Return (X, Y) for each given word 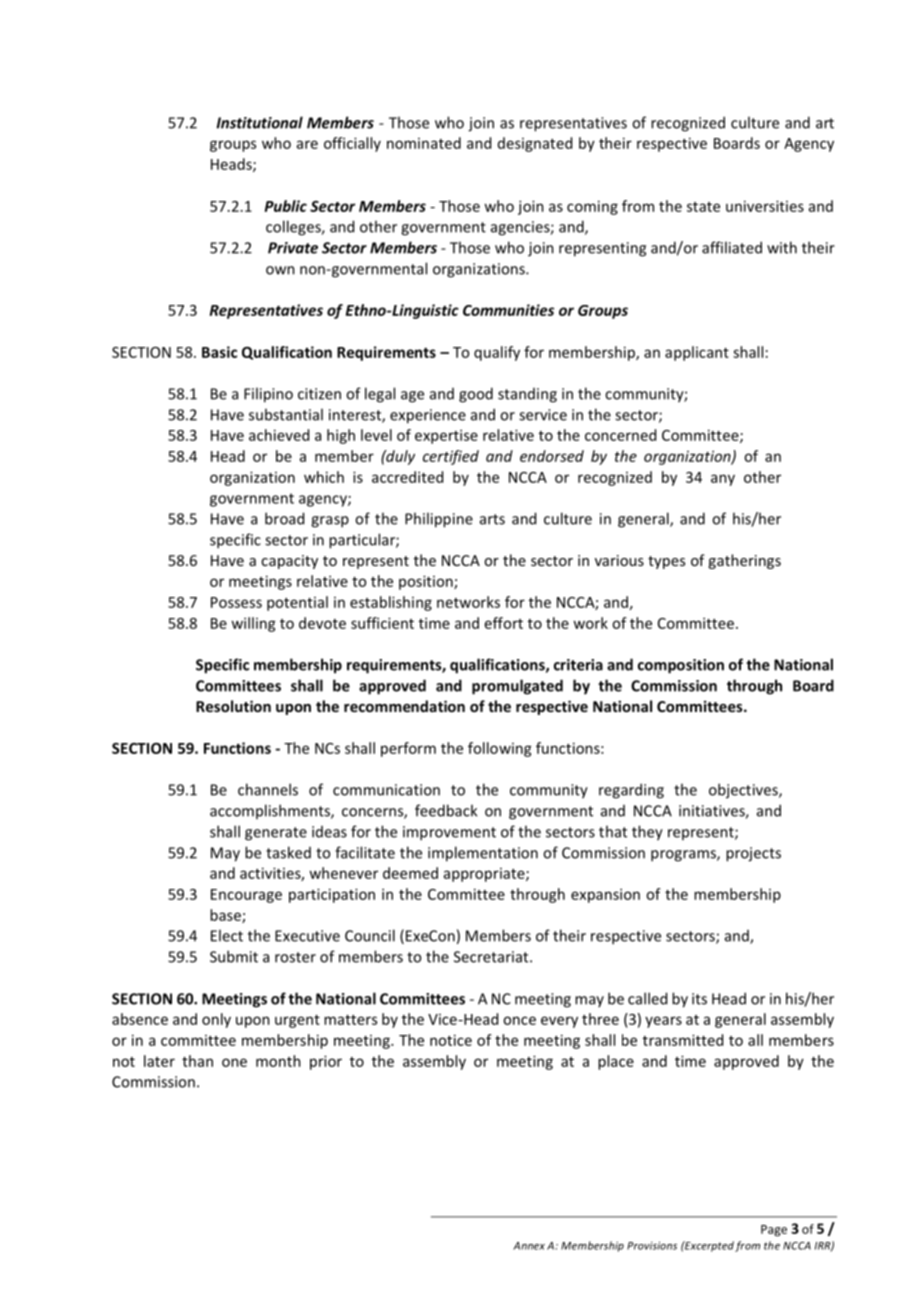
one (234, 1062)
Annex (529, 1246)
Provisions (652, 1245)
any (723, 480)
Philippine (439, 520)
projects (753, 854)
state (703, 207)
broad (284, 518)
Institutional (259, 122)
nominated (424, 143)
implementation (483, 854)
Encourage (246, 896)
